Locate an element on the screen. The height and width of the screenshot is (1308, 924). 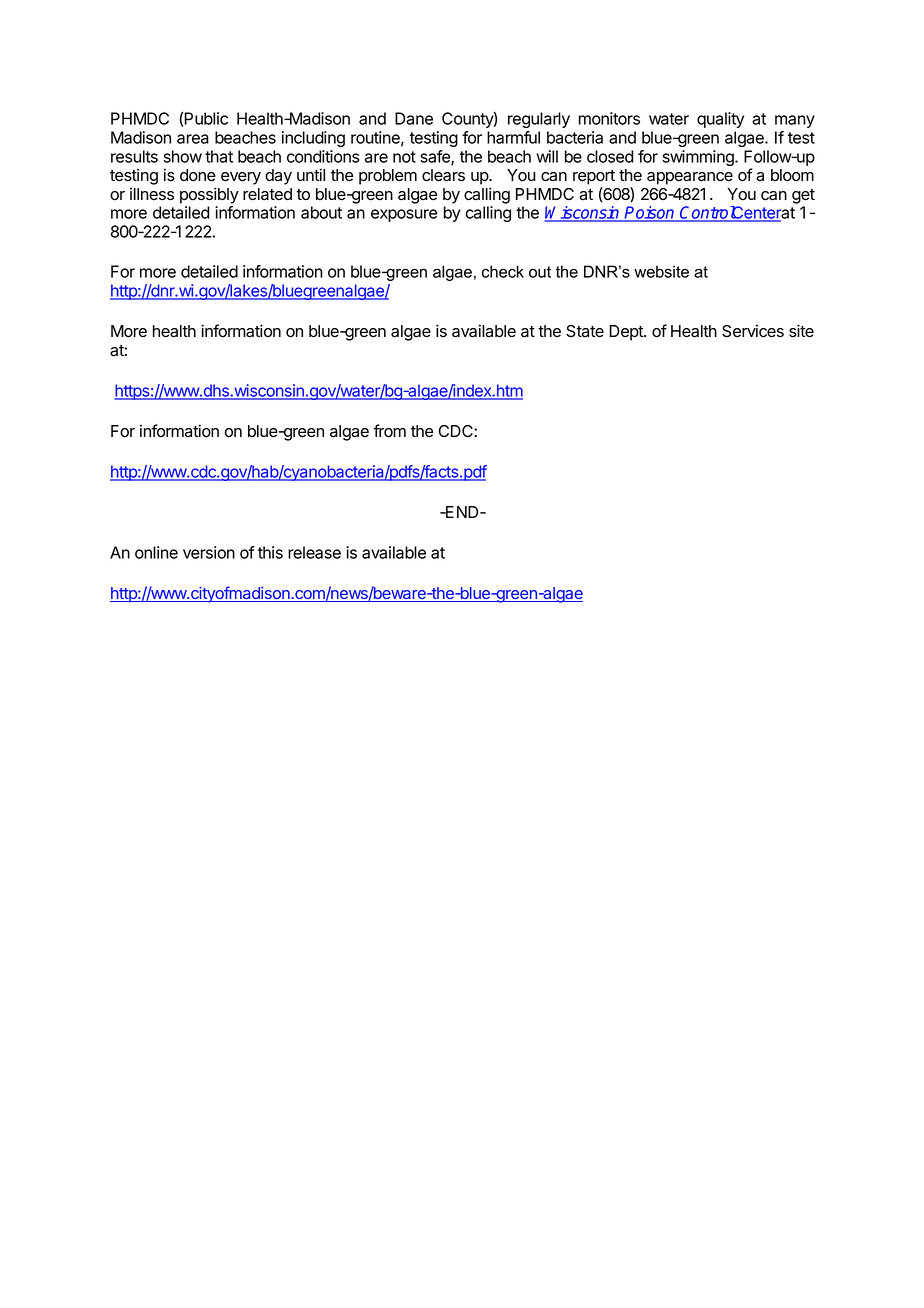
version is located at coordinates (209, 552).
